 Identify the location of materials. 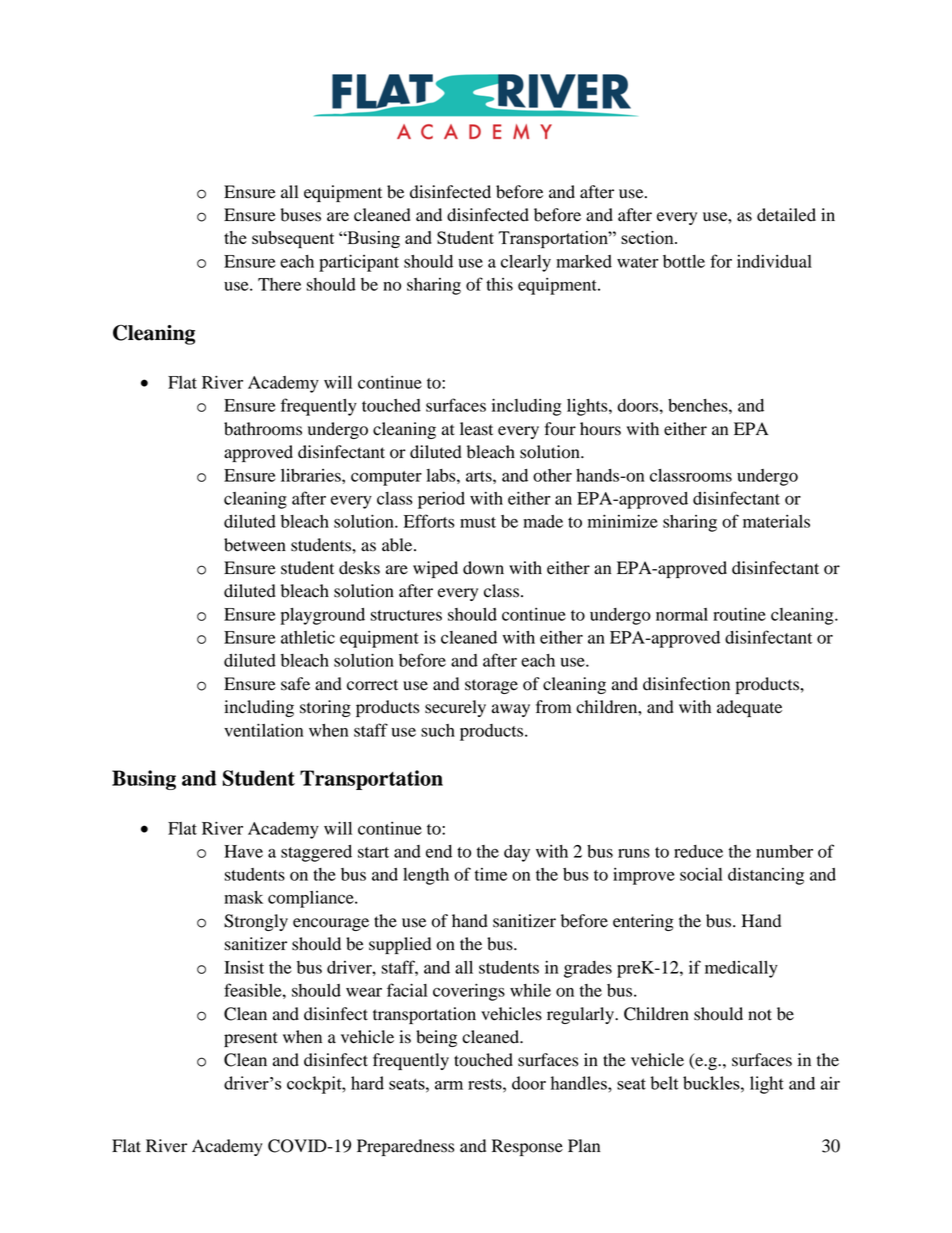
(776, 521).
